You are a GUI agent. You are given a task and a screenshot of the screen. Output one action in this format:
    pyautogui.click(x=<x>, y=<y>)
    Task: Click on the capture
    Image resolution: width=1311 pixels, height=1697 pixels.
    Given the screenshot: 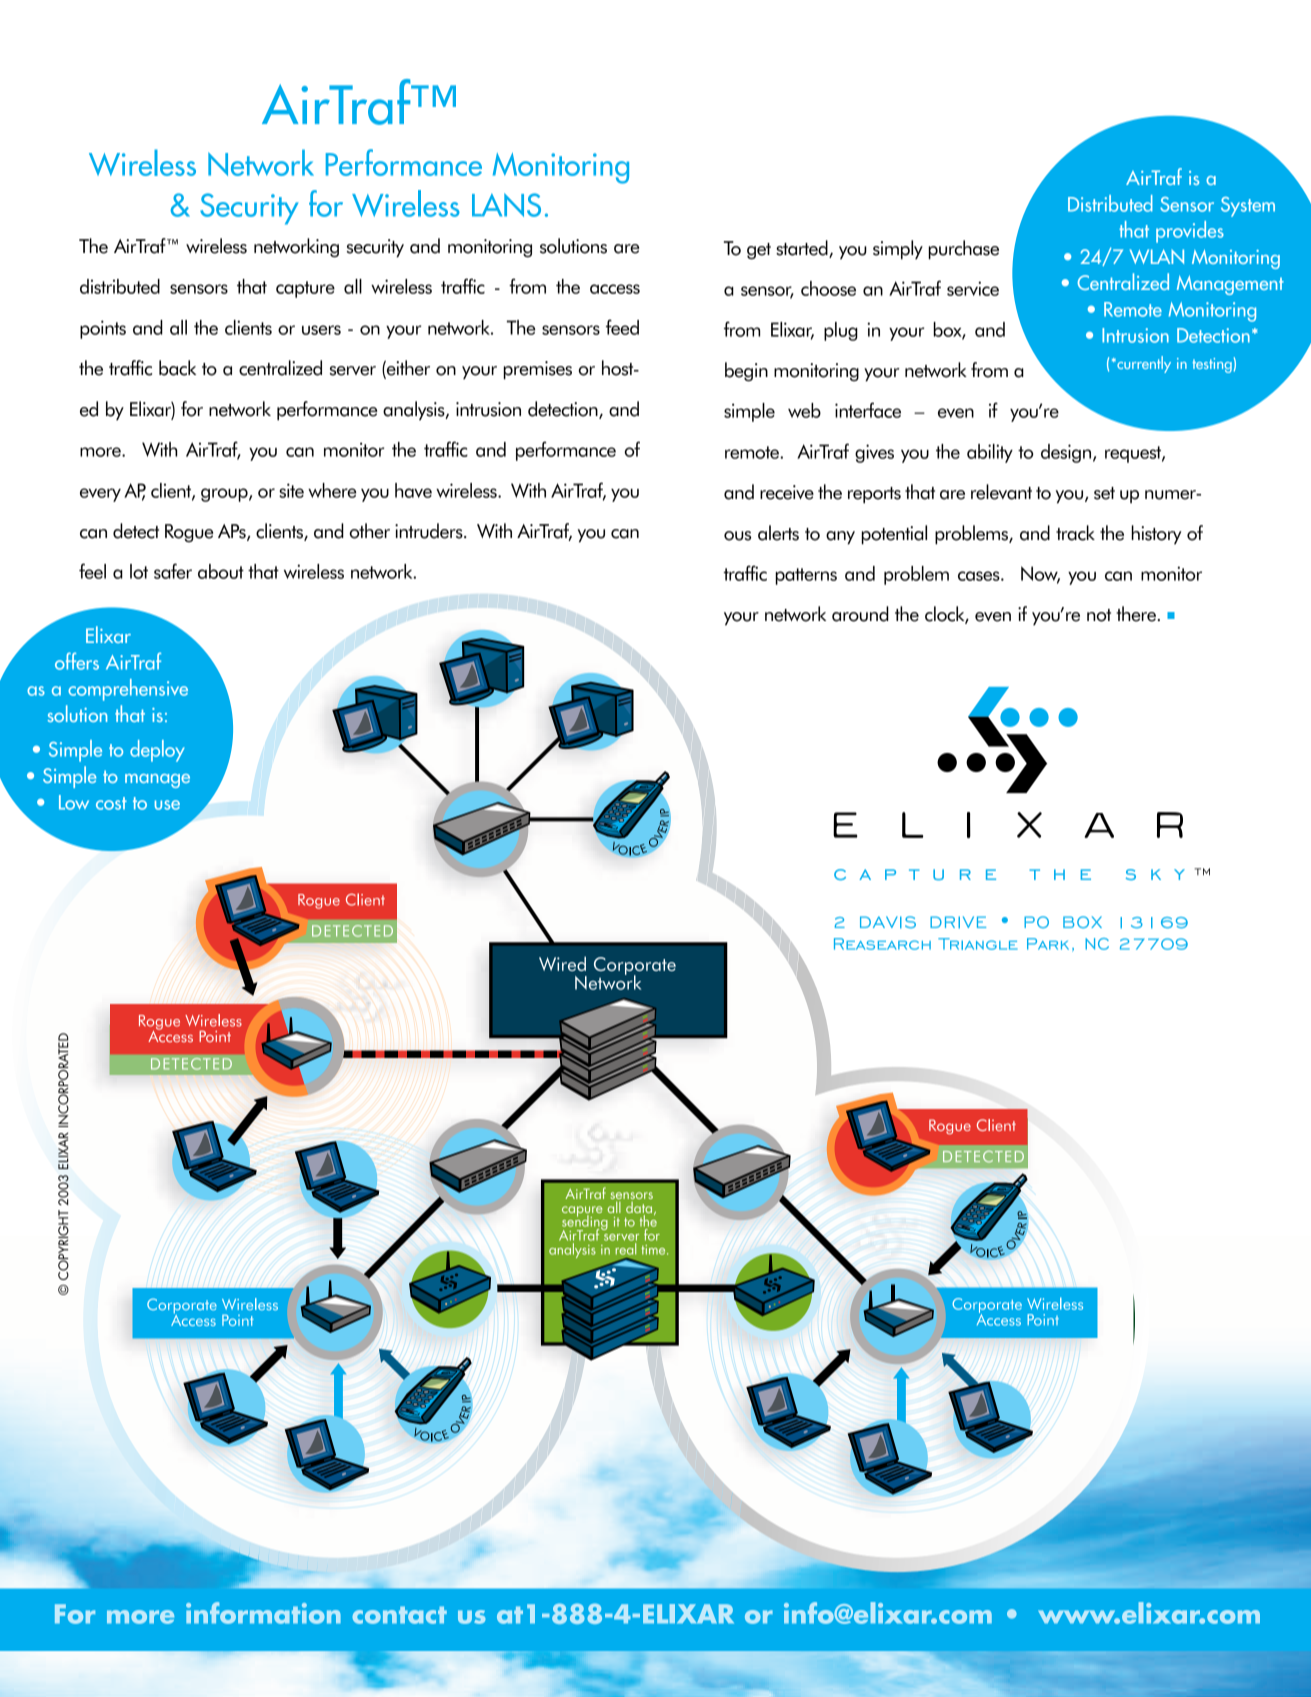 What is the action you would take?
    pyautogui.click(x=305, y=289)
